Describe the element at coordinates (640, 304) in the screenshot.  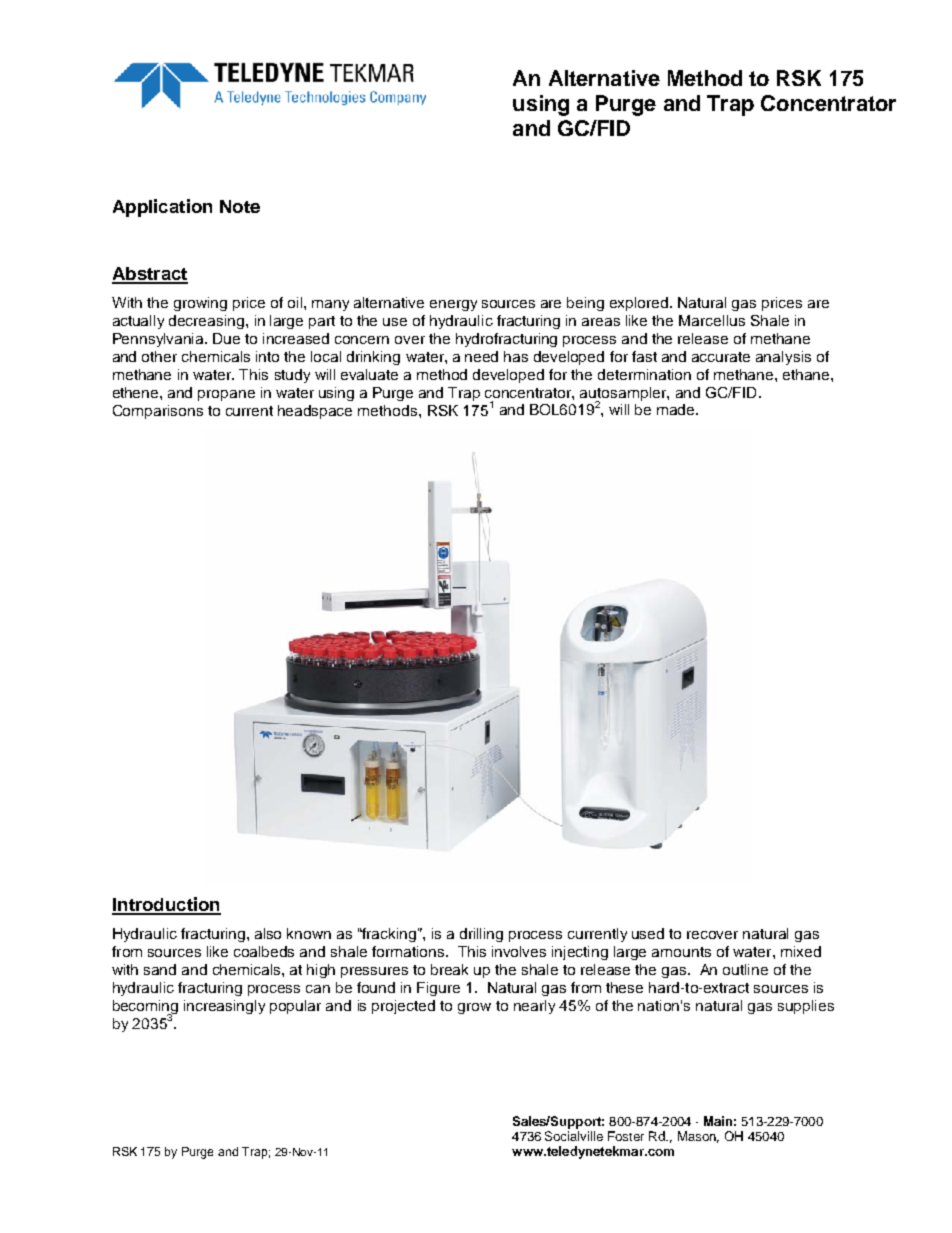
I see `explored` at that location.
